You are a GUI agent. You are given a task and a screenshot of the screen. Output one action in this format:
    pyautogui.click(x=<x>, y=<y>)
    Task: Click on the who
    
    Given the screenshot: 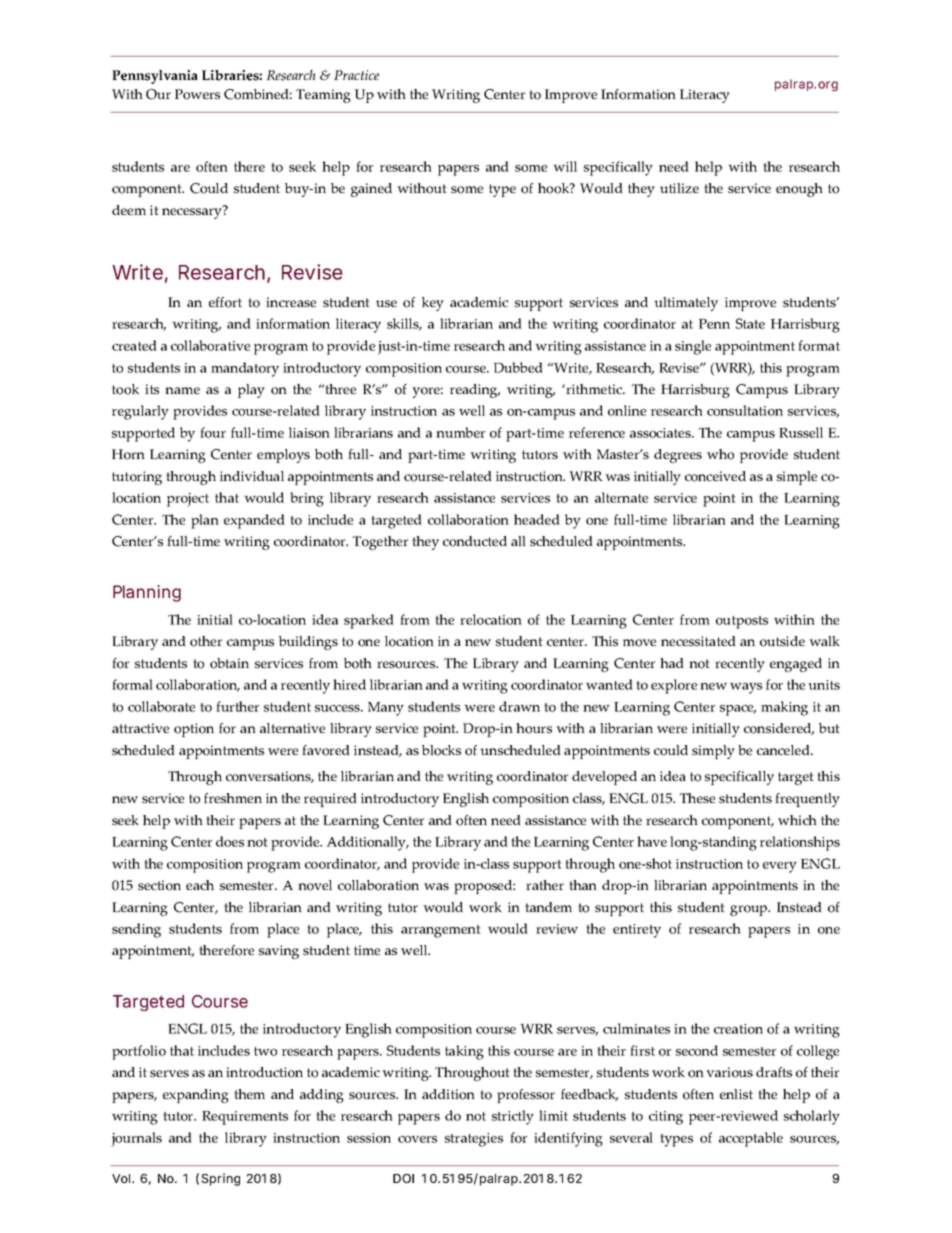 What is the action you would take?
    pyautogui.click(x=720, y=454)
